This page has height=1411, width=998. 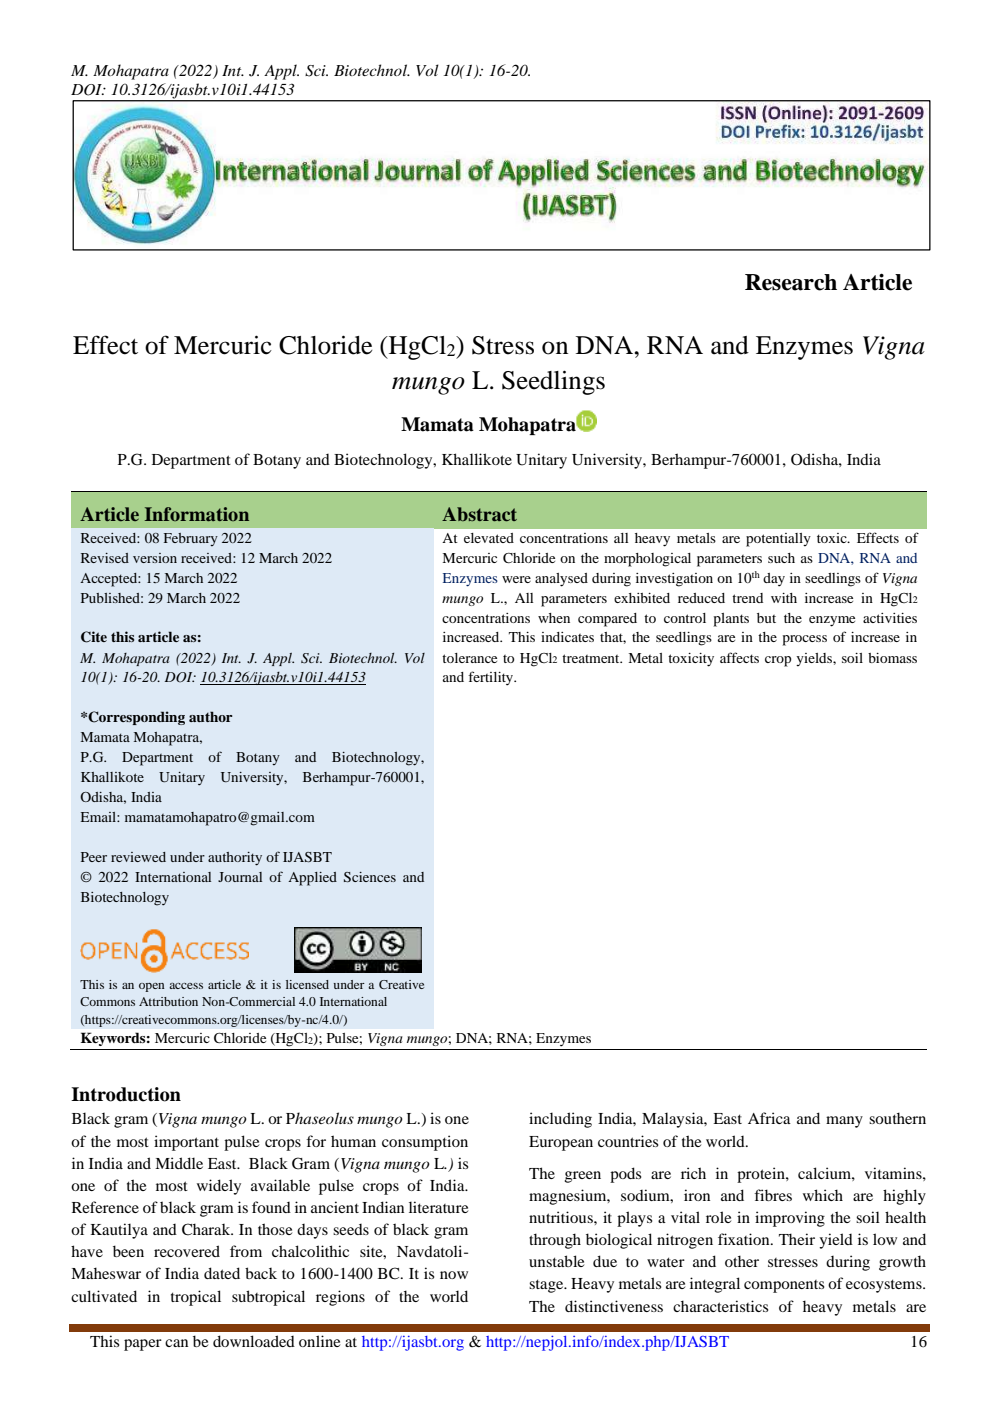 What do you see at coordinates (307, 984) in the page?
I see `licensed` at bounding box center [307, 984].
